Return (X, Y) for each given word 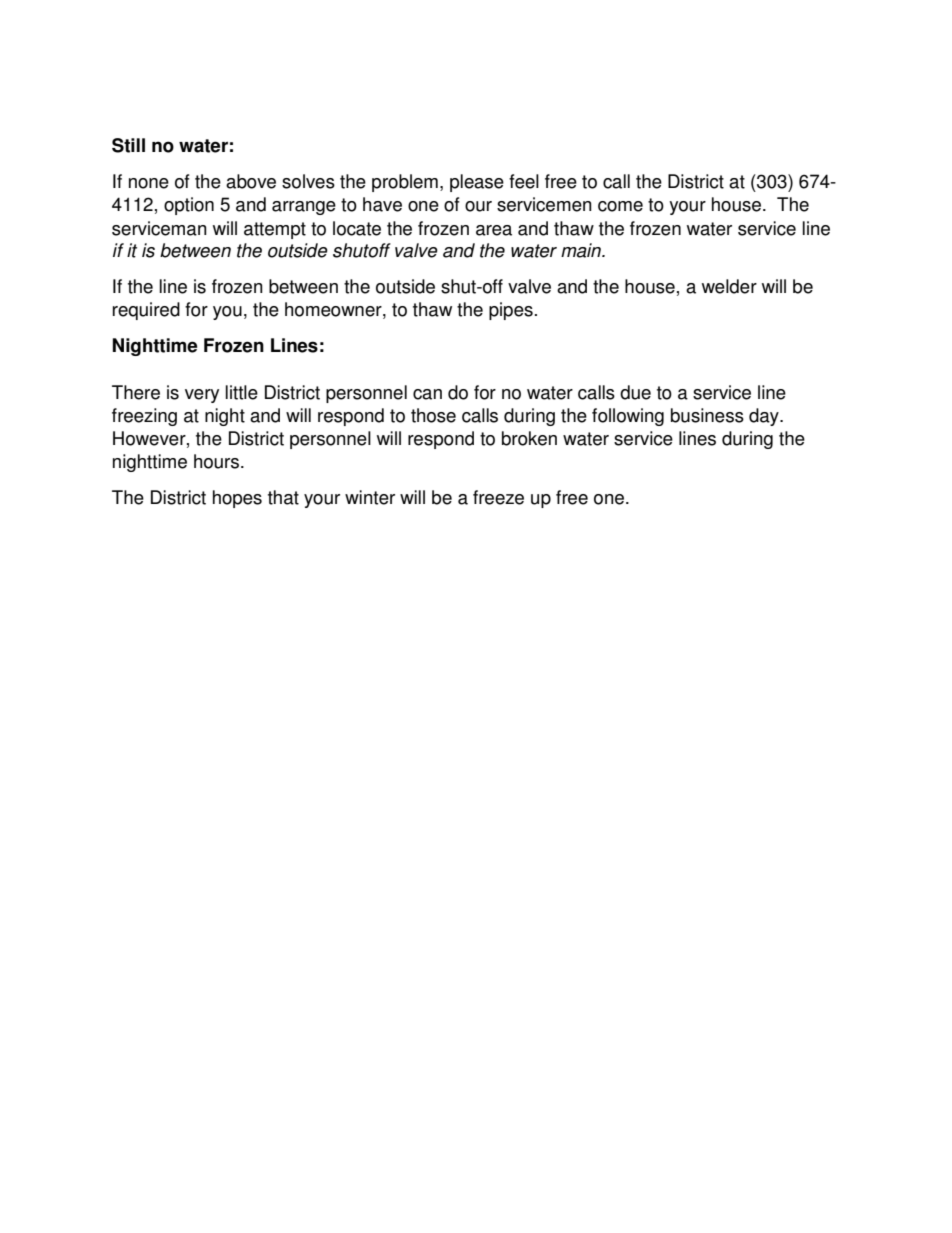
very (202, 396)
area (494, 230)
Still (128, 145)
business (707, 415)
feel (524, 181)
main (582, 250)
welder (729, 286)
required (146, 311)
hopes (237, 499)
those (433, 415)
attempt (275, 230)
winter (370, 497)
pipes (511, 311)
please (477, 183)
